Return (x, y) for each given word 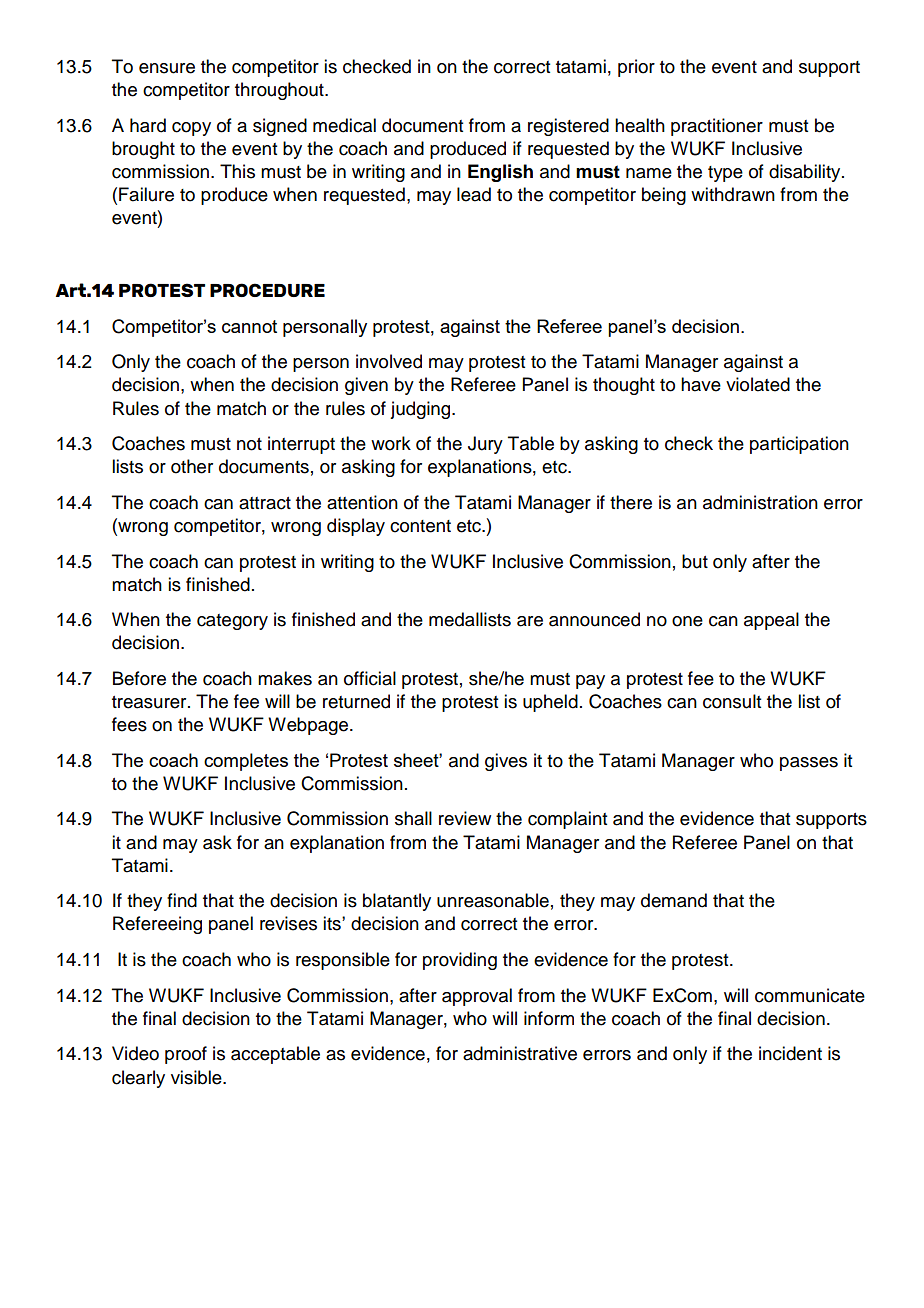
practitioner (717, 127)
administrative (520, 1053)
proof (186, 1055)
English (500, 173)
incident (790, 1053)
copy (191, 129)
